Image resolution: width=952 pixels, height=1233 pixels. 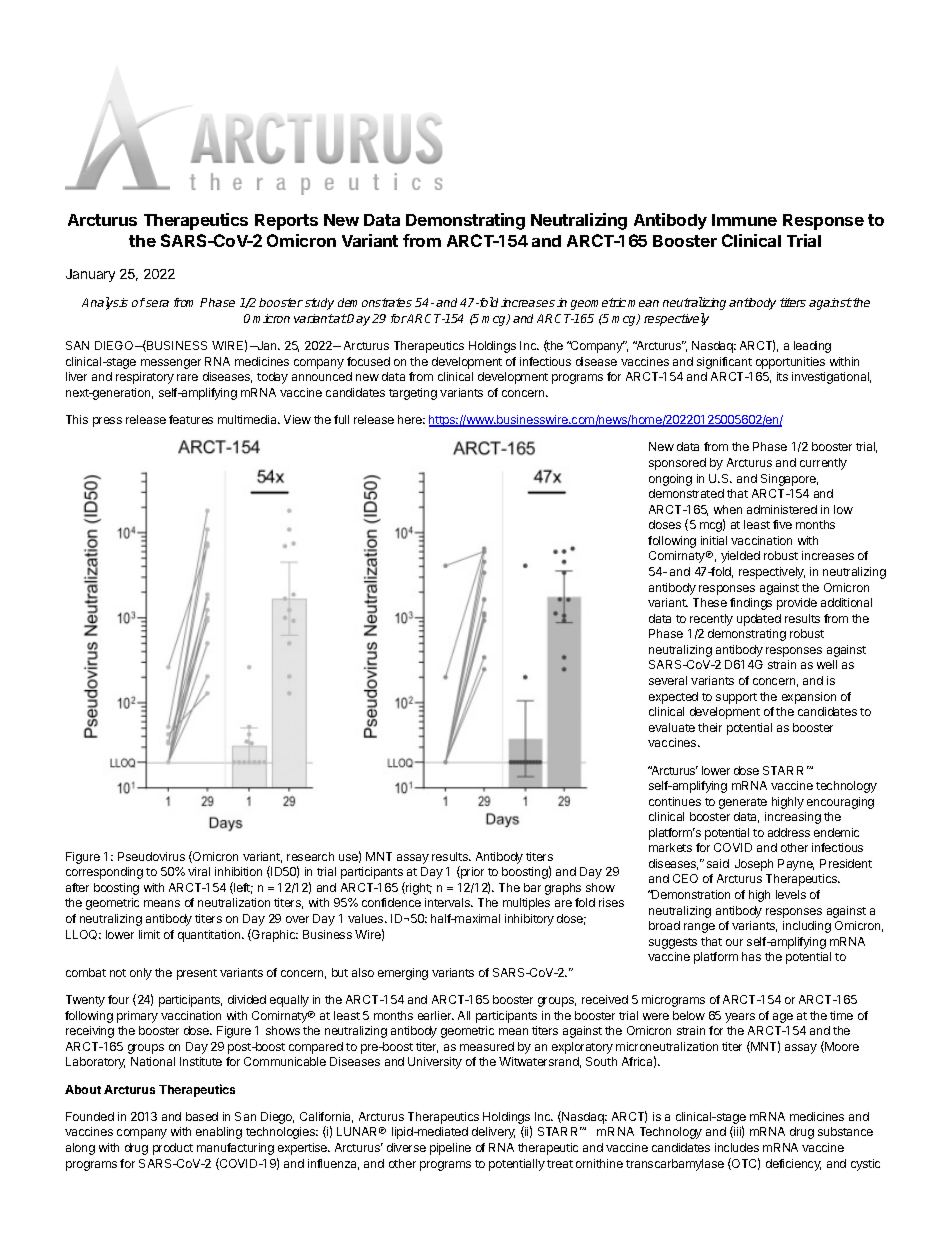 I want to click on press, so click(x=107, y=422).
